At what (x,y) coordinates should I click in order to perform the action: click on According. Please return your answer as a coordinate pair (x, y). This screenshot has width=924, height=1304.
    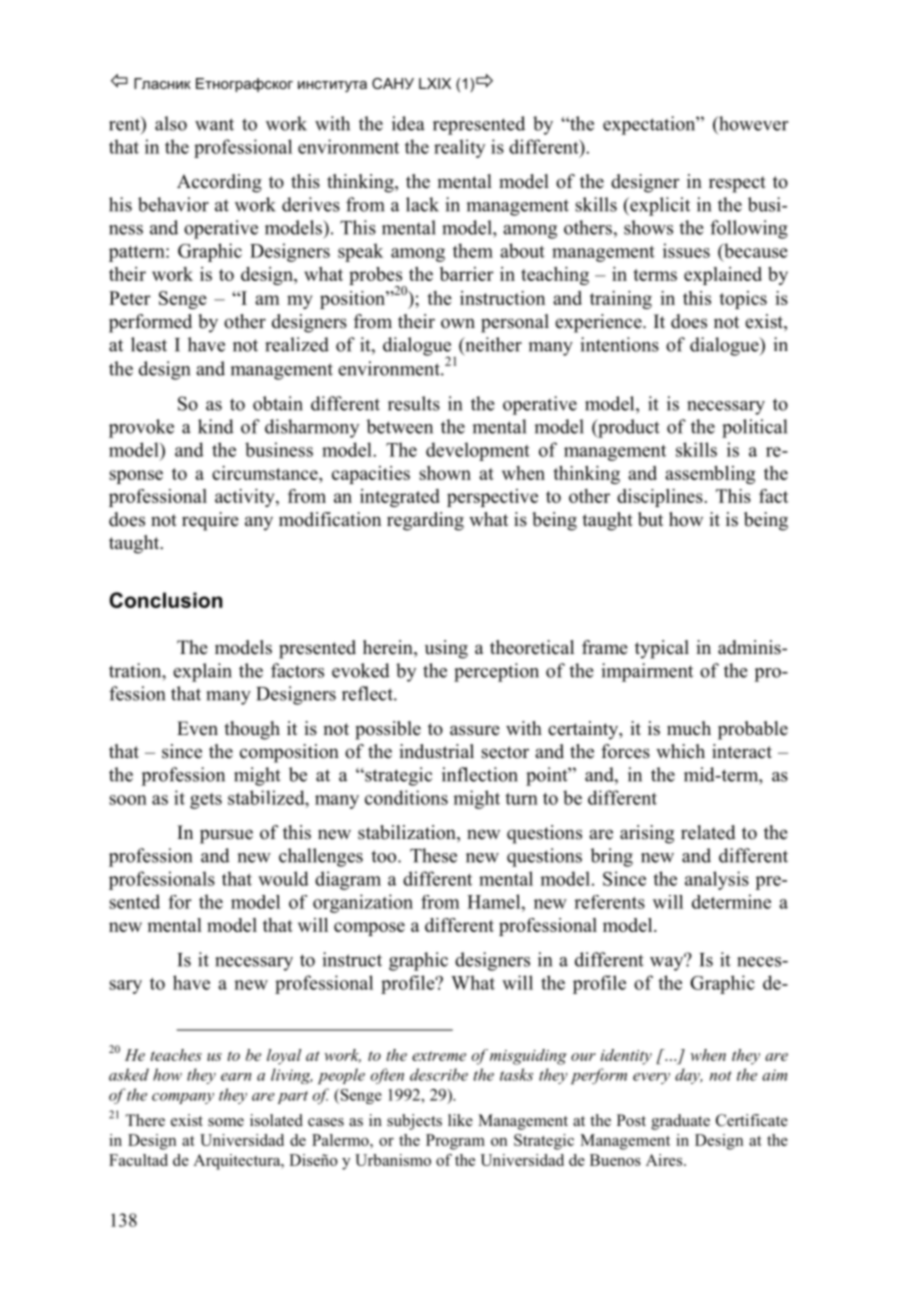
    Looking at the image, I should click on (219, 183).
